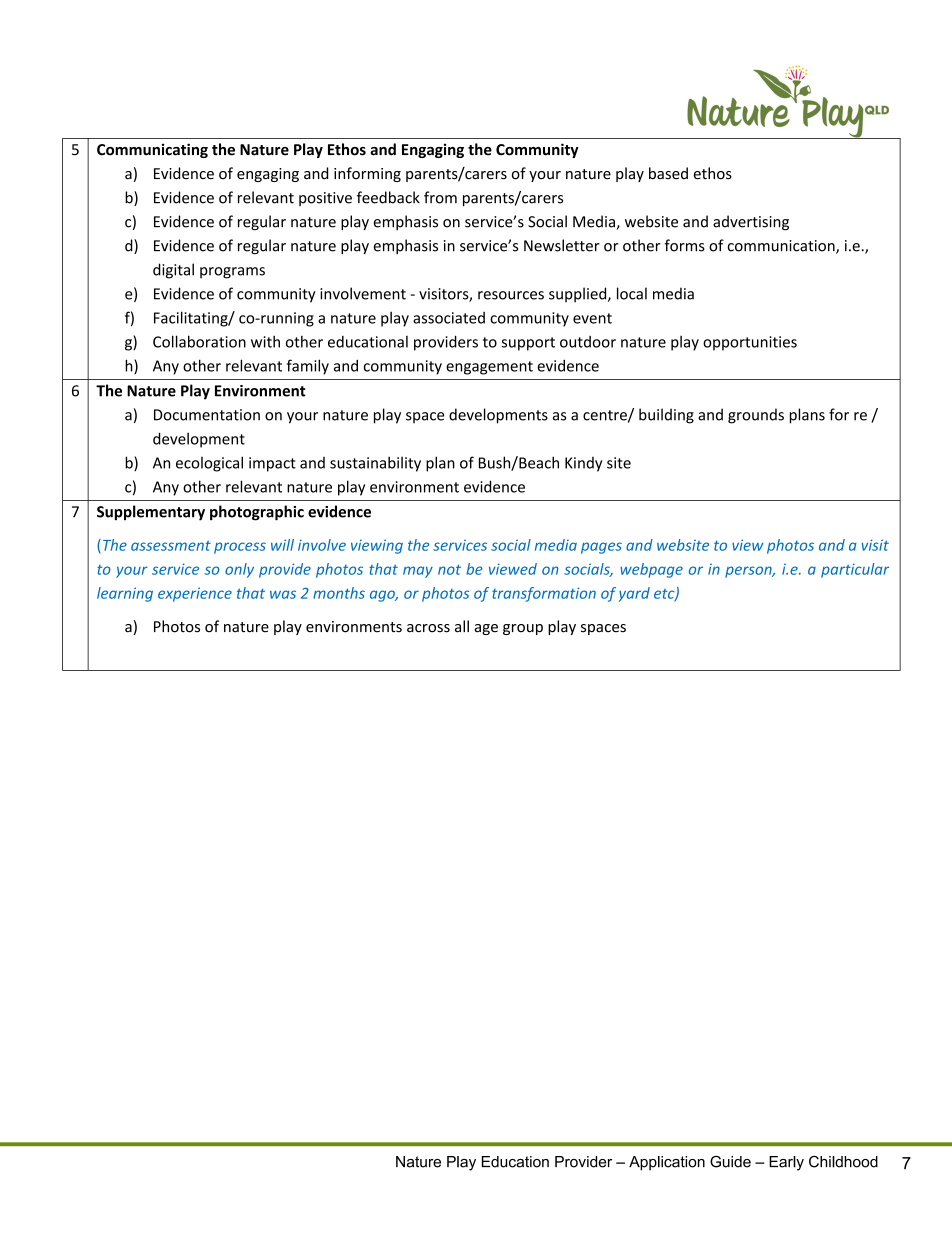  Describe the element at coordinates (667, 1163) in the screenshot. I see `Application` at that location.
